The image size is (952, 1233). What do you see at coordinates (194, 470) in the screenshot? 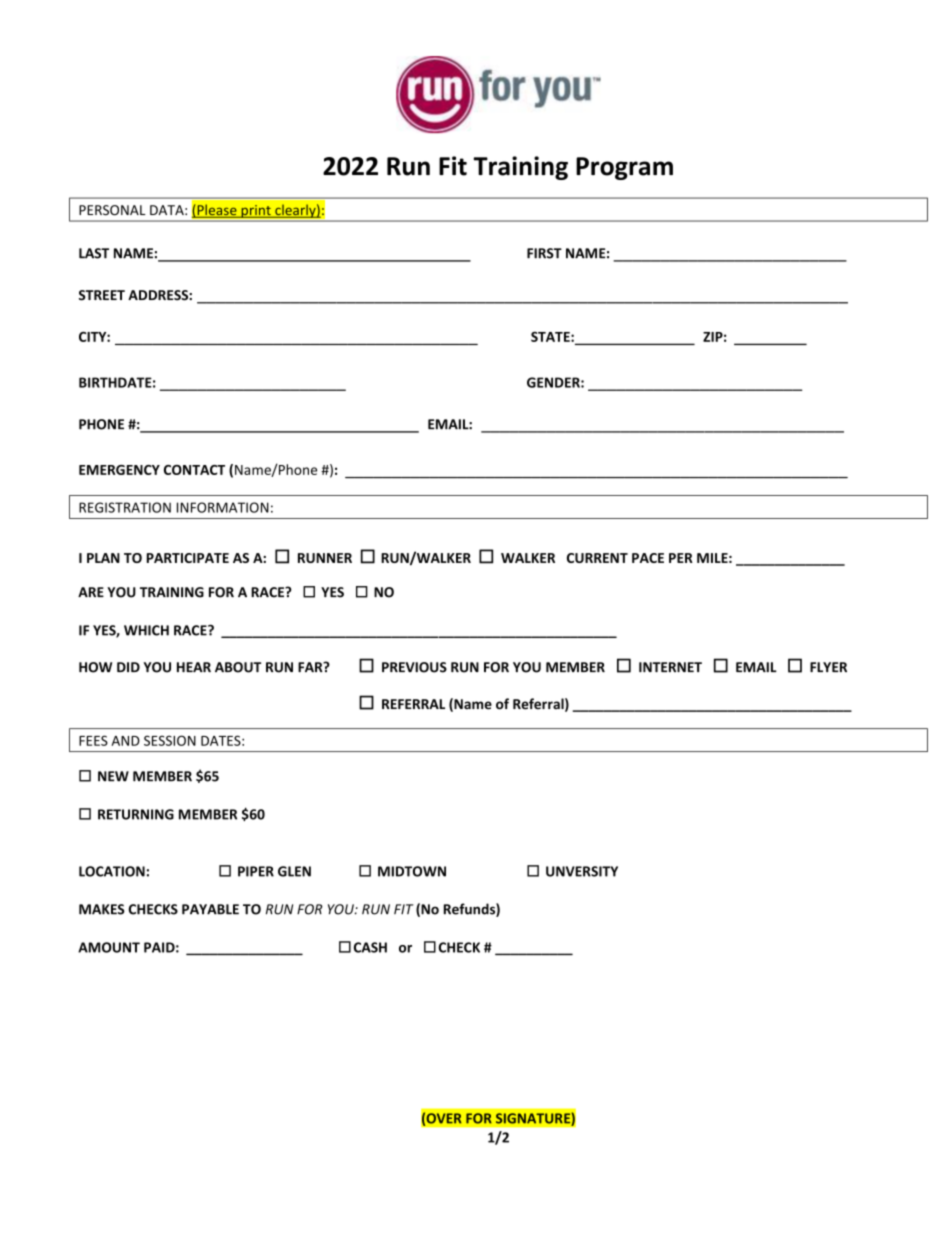
I see `CONTACT` at bounding box center [194, 470].
